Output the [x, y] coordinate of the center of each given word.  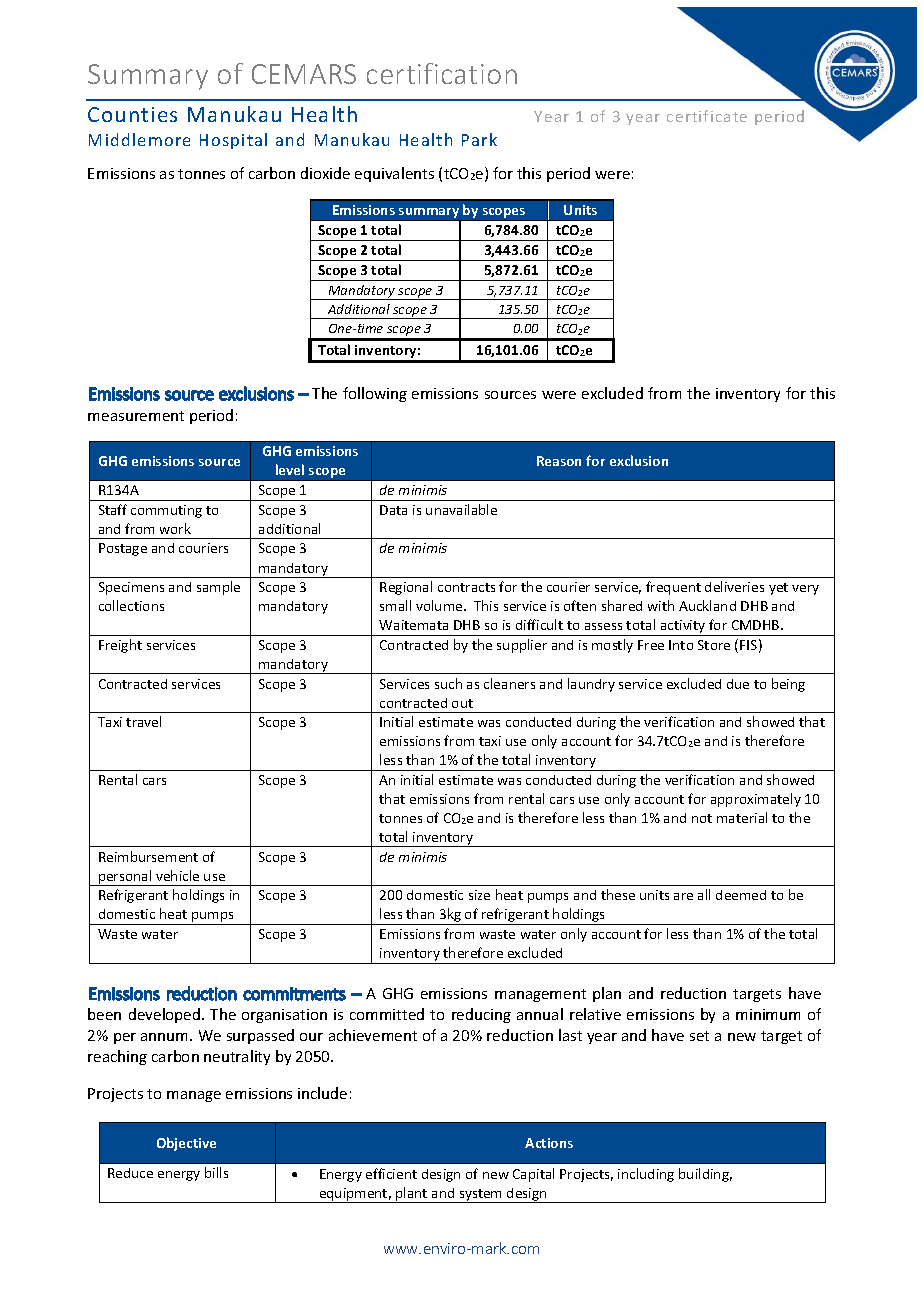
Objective [186, 1144]
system [481, 1196]
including [646, 1175]
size [479, 895]
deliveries [734, 586]
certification [442, 73]
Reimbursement [148, 856]
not [702, 818]
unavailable [461, 509]
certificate [707, 116]
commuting [166, 511]
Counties [132, 114]
